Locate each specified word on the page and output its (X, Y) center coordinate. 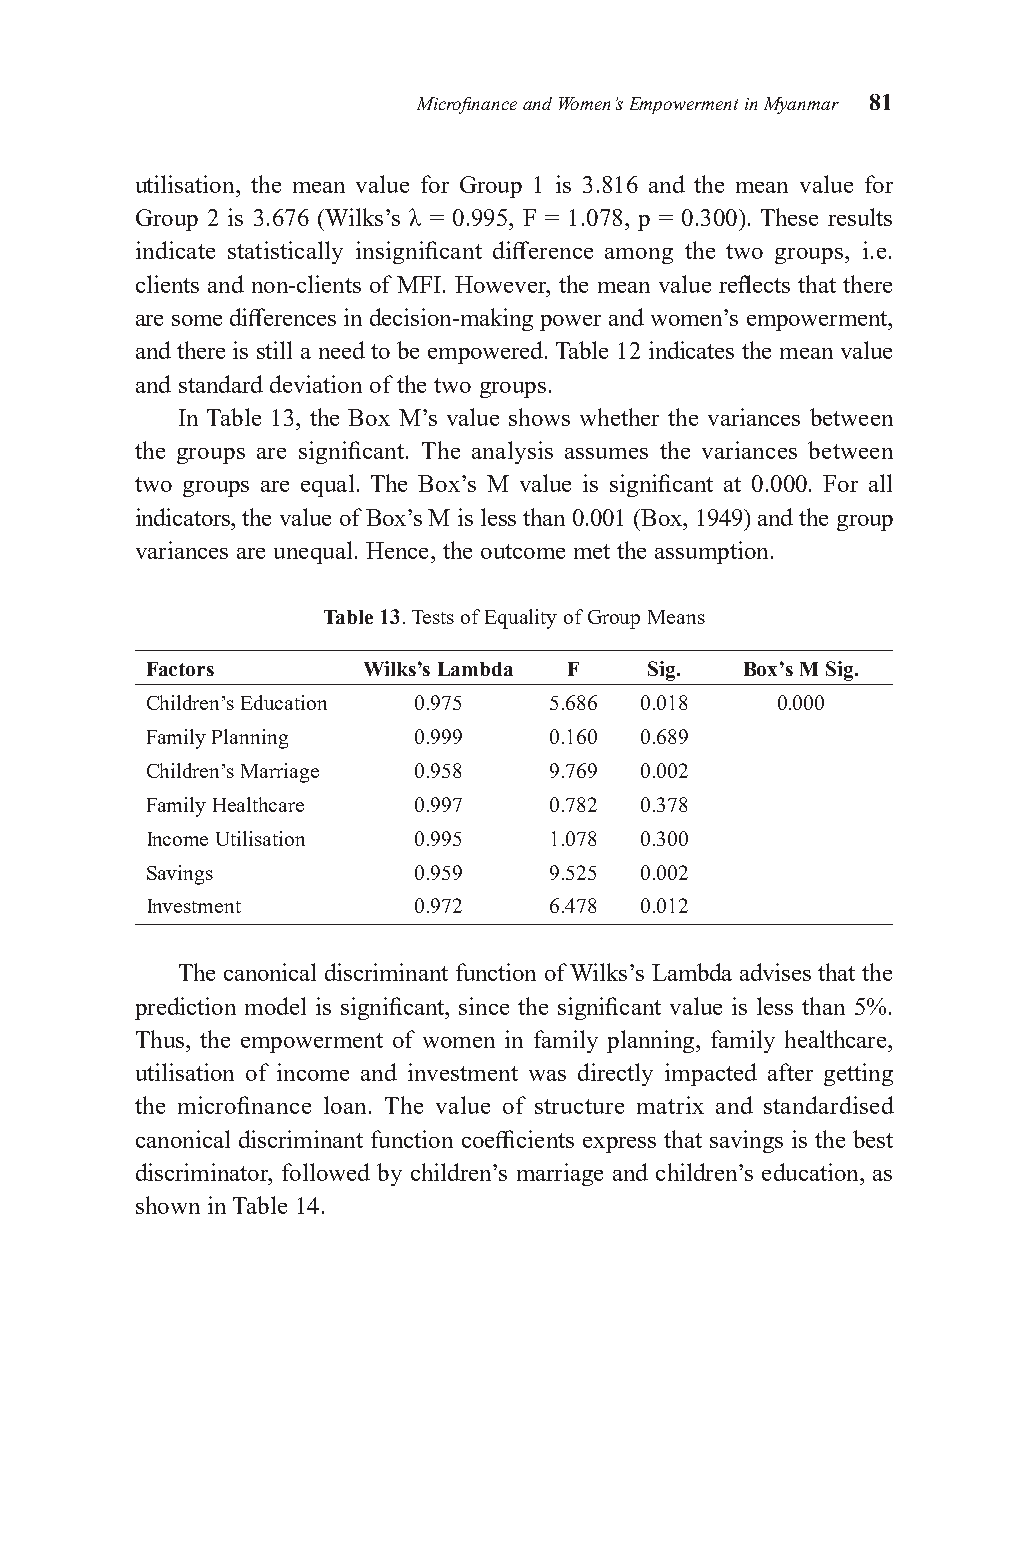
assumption (711, 552)
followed (326, 1172)
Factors (180, 669)
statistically (285, 252)
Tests (433, 617)
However (502, 284)
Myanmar (801, 105)
